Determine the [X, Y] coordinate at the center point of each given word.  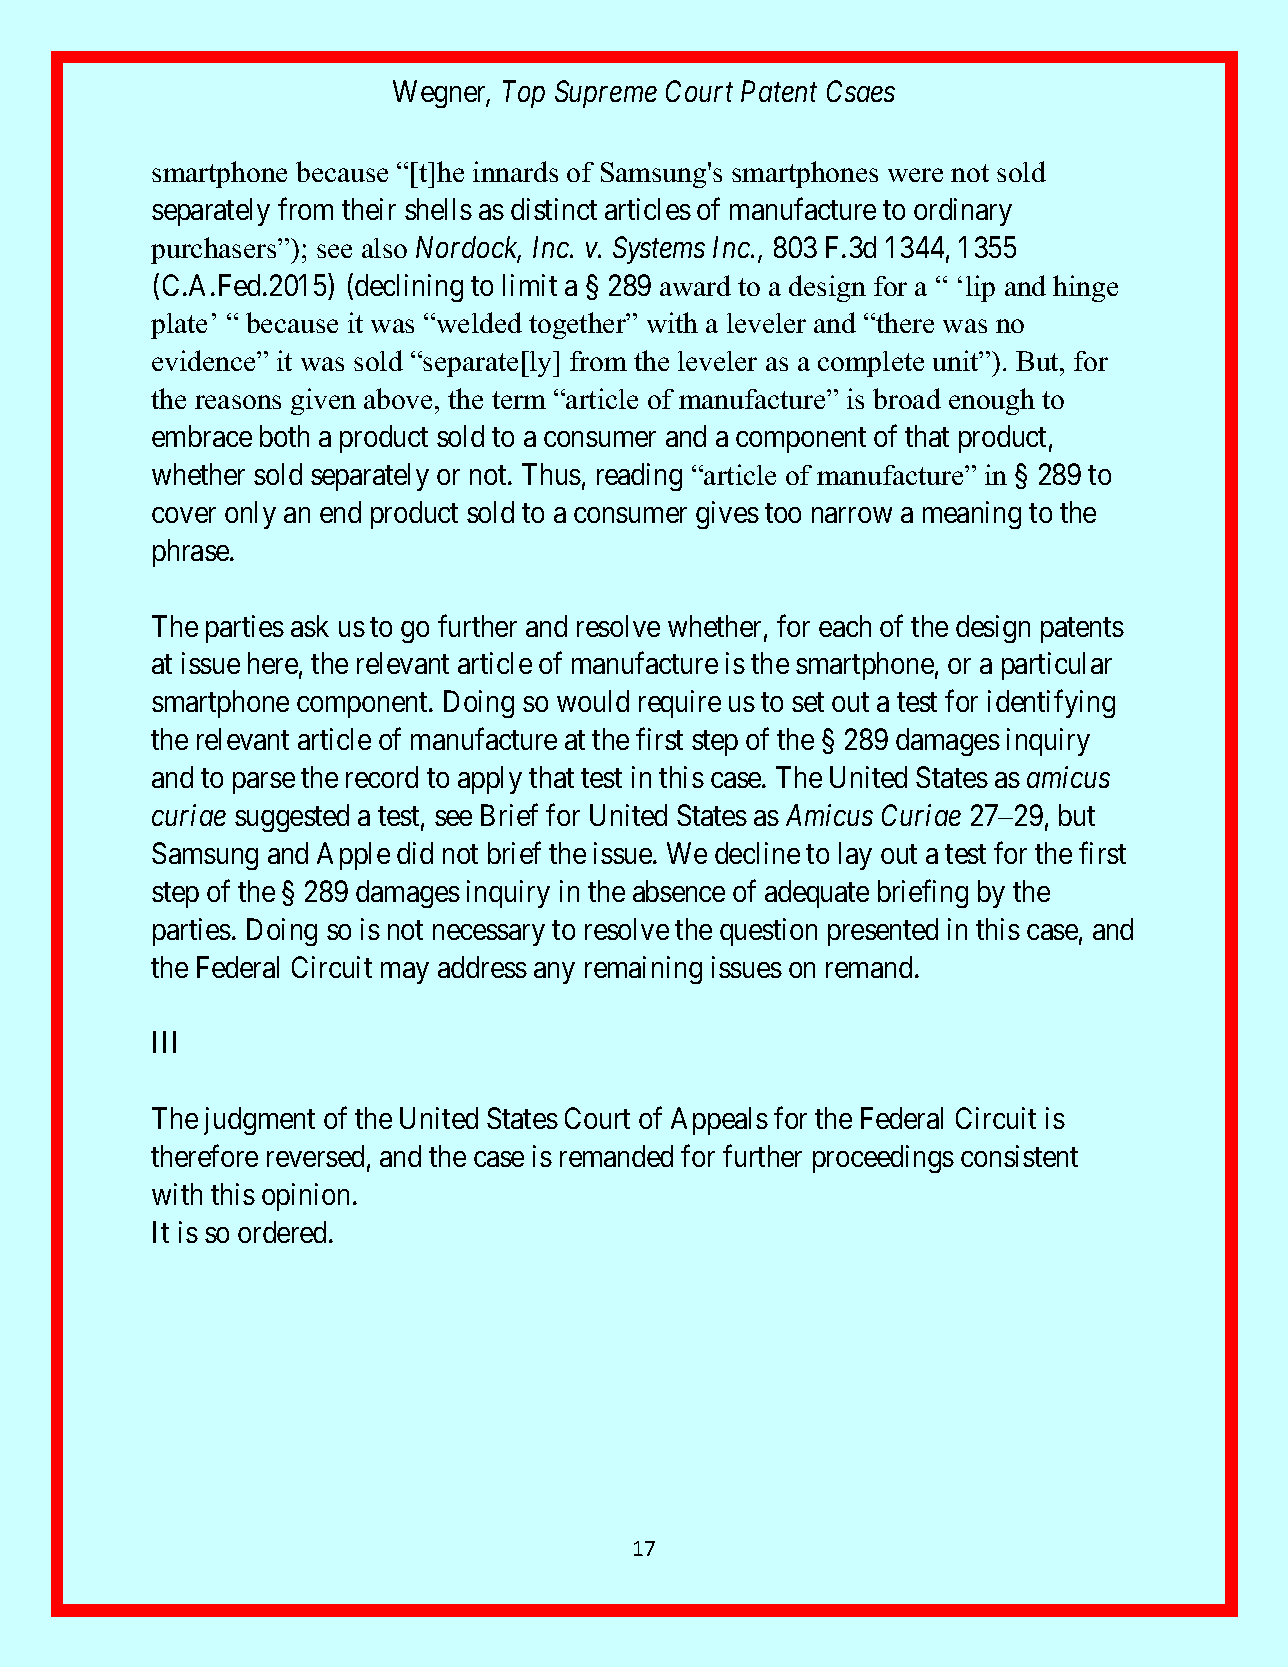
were [915, 175]
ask [310, 626]
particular [1057, 666]
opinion [305, 1197]
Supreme [606, 94]
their [369, 209]
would [593, 701]
